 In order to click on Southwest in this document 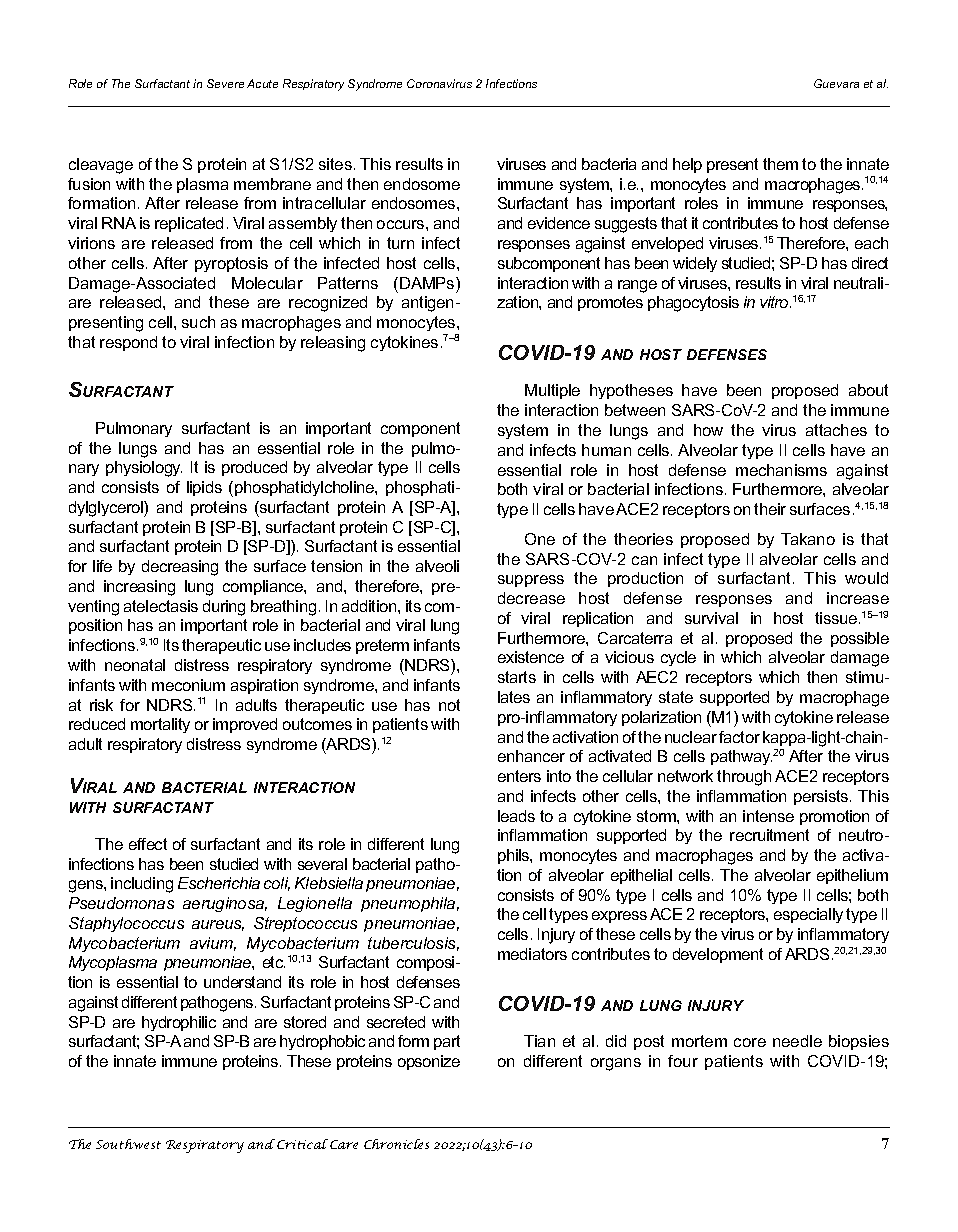, I will do `click(128, 1144)`.
